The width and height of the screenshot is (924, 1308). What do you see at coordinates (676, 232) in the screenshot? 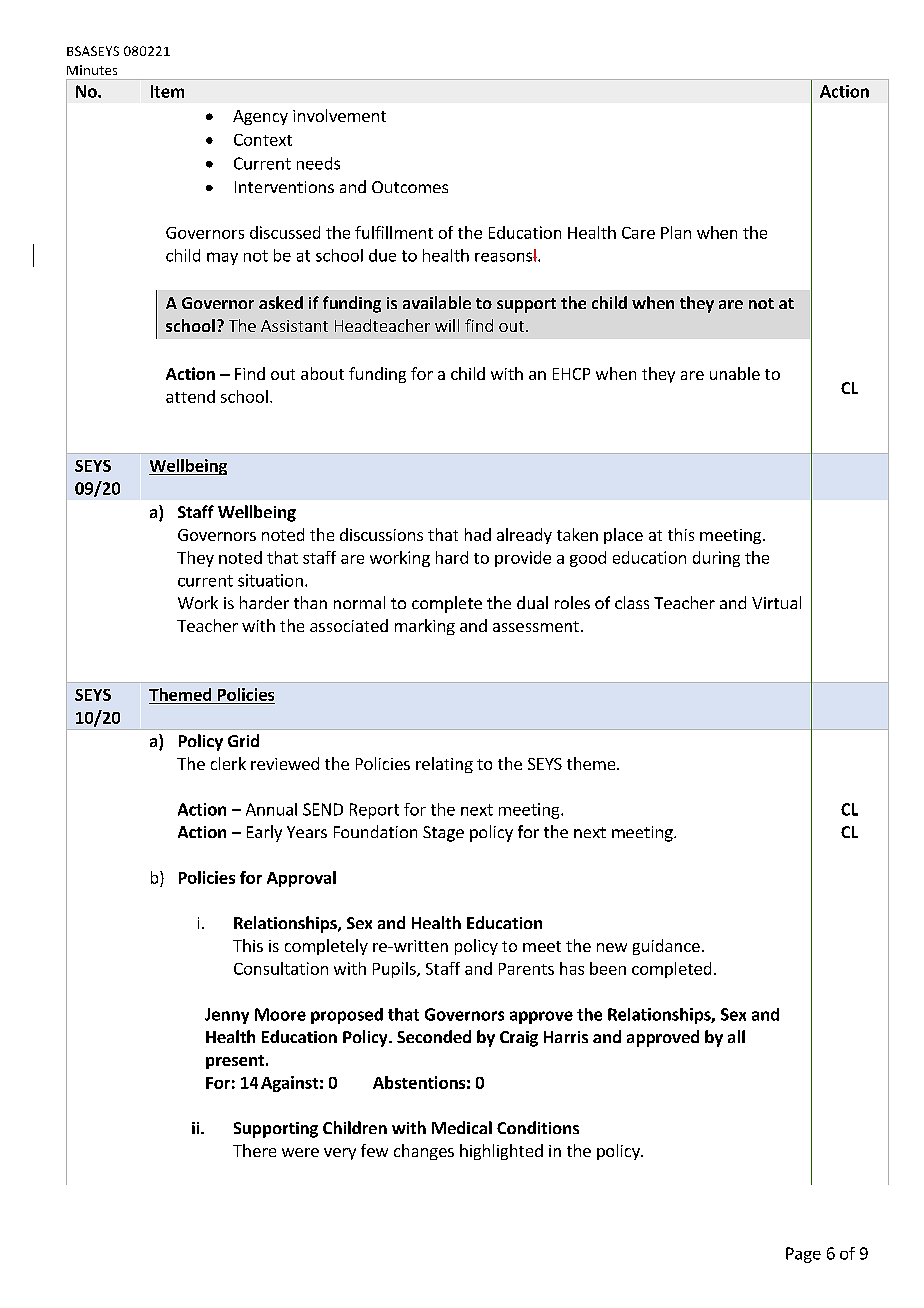
I see `Plan` at bounding box center [676, 232].
